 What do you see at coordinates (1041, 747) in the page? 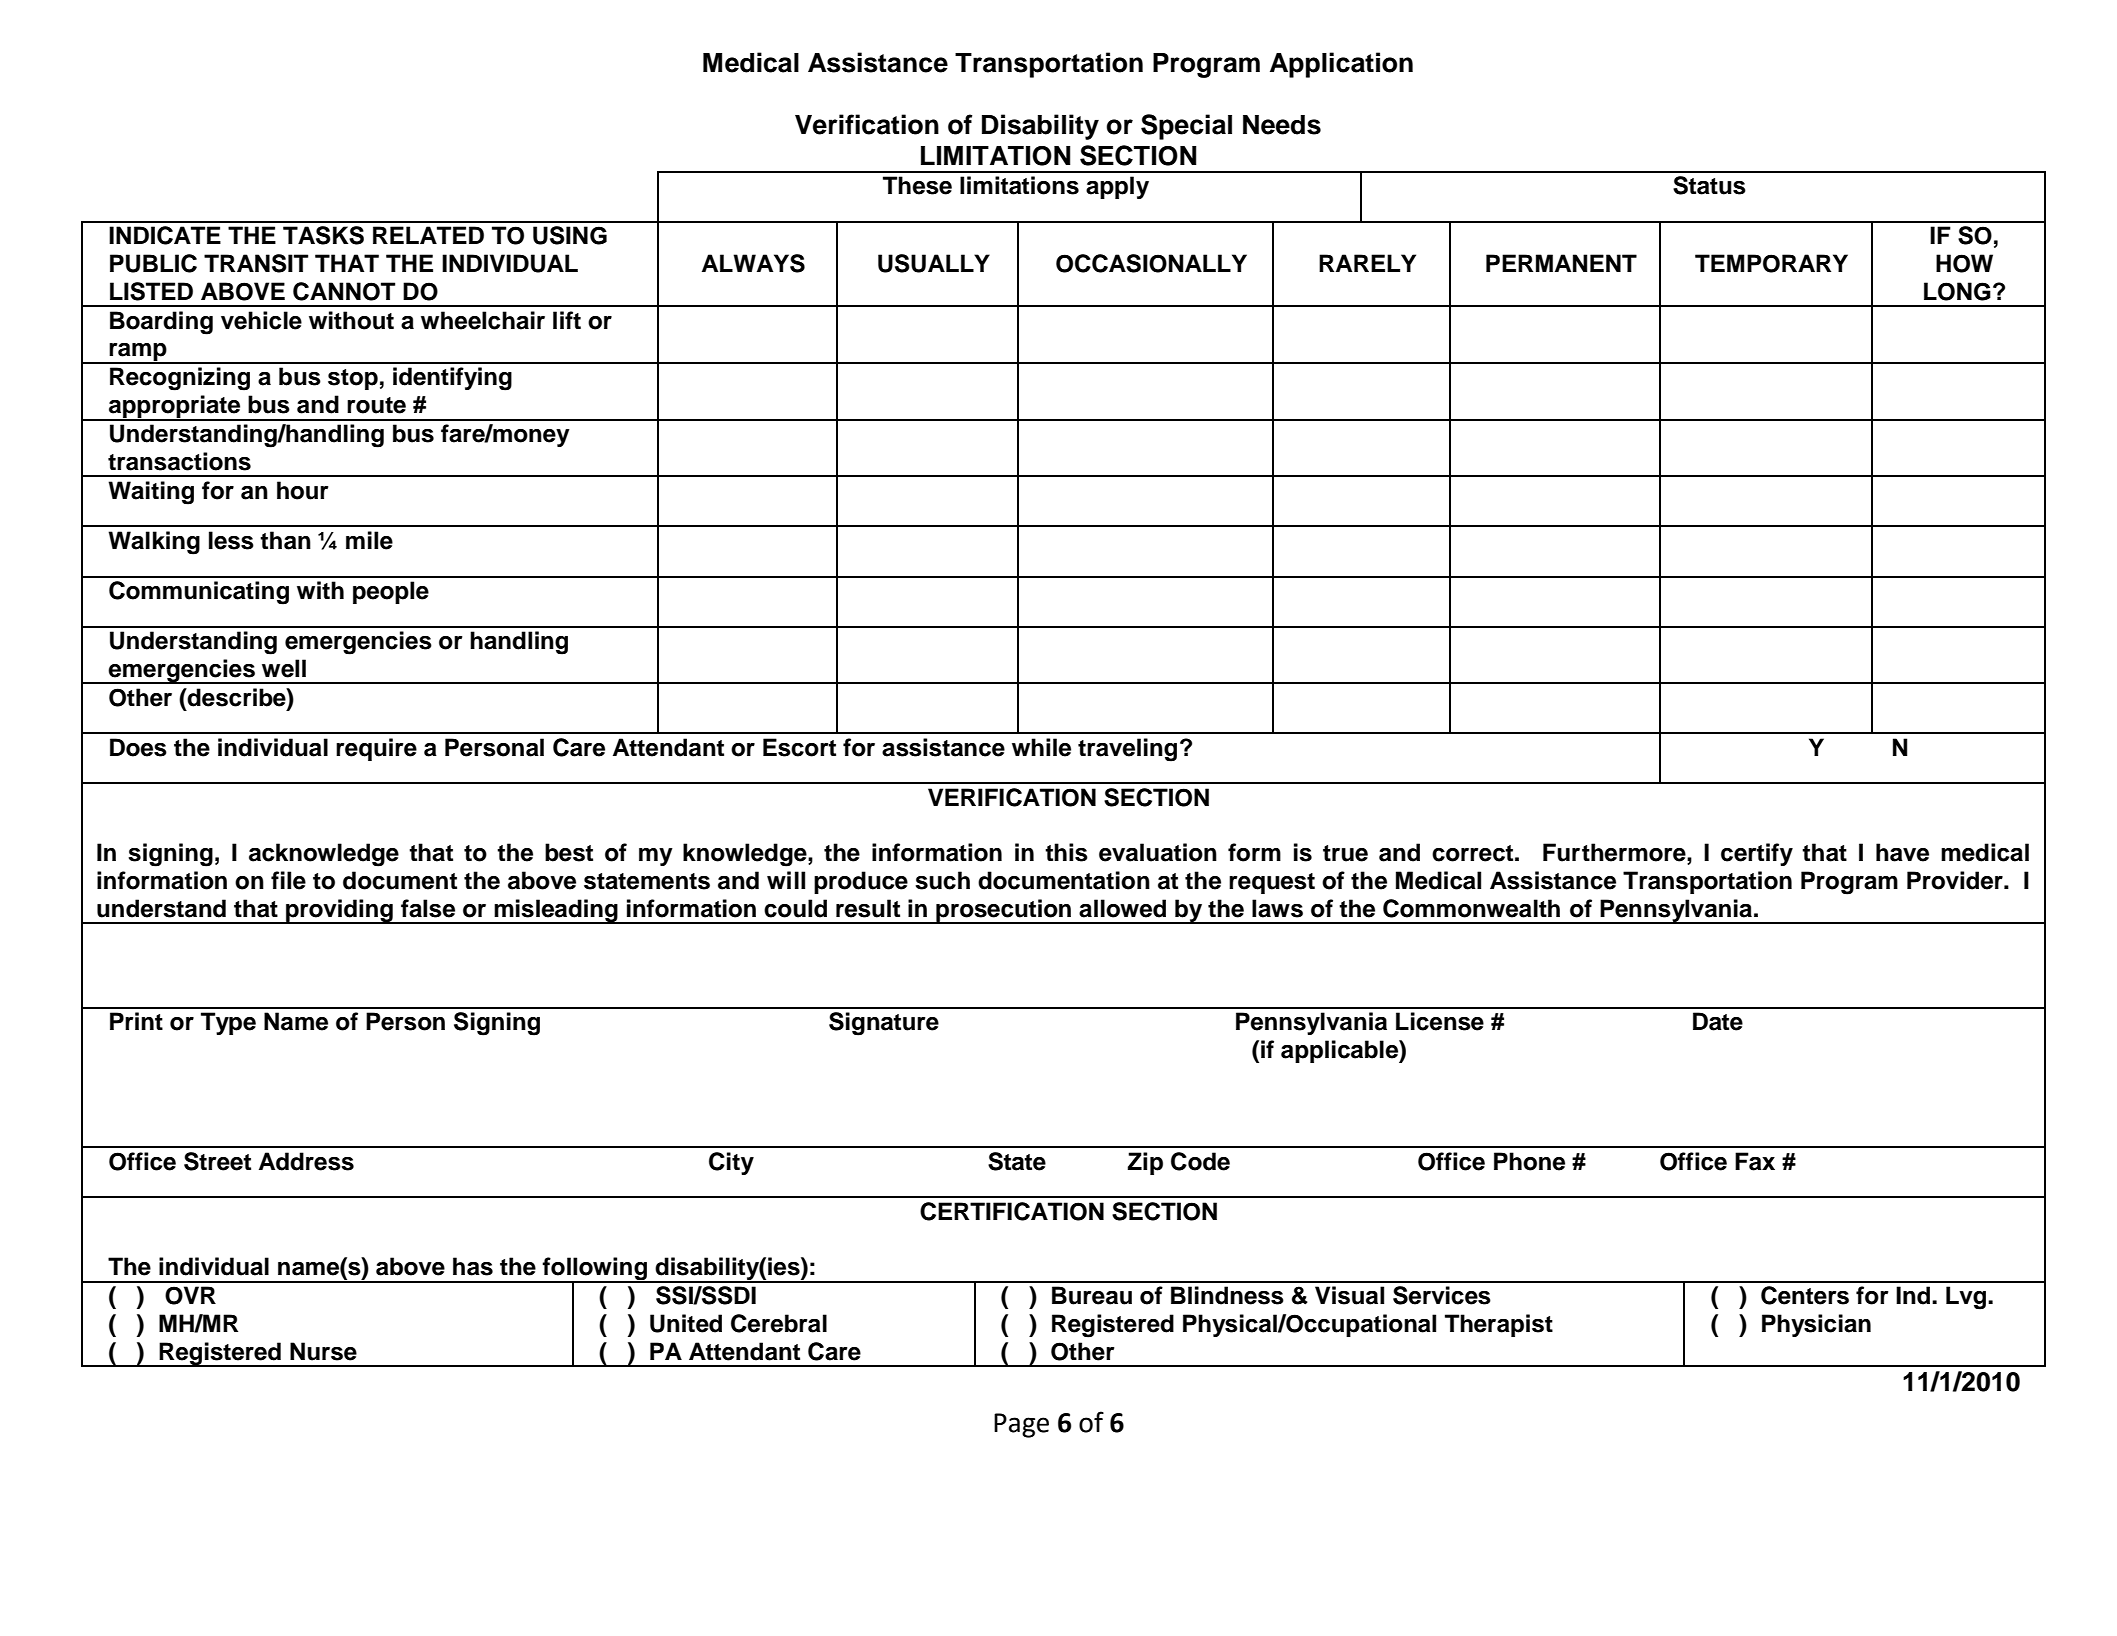
I see `while` at bounding box center [1041, 747].
